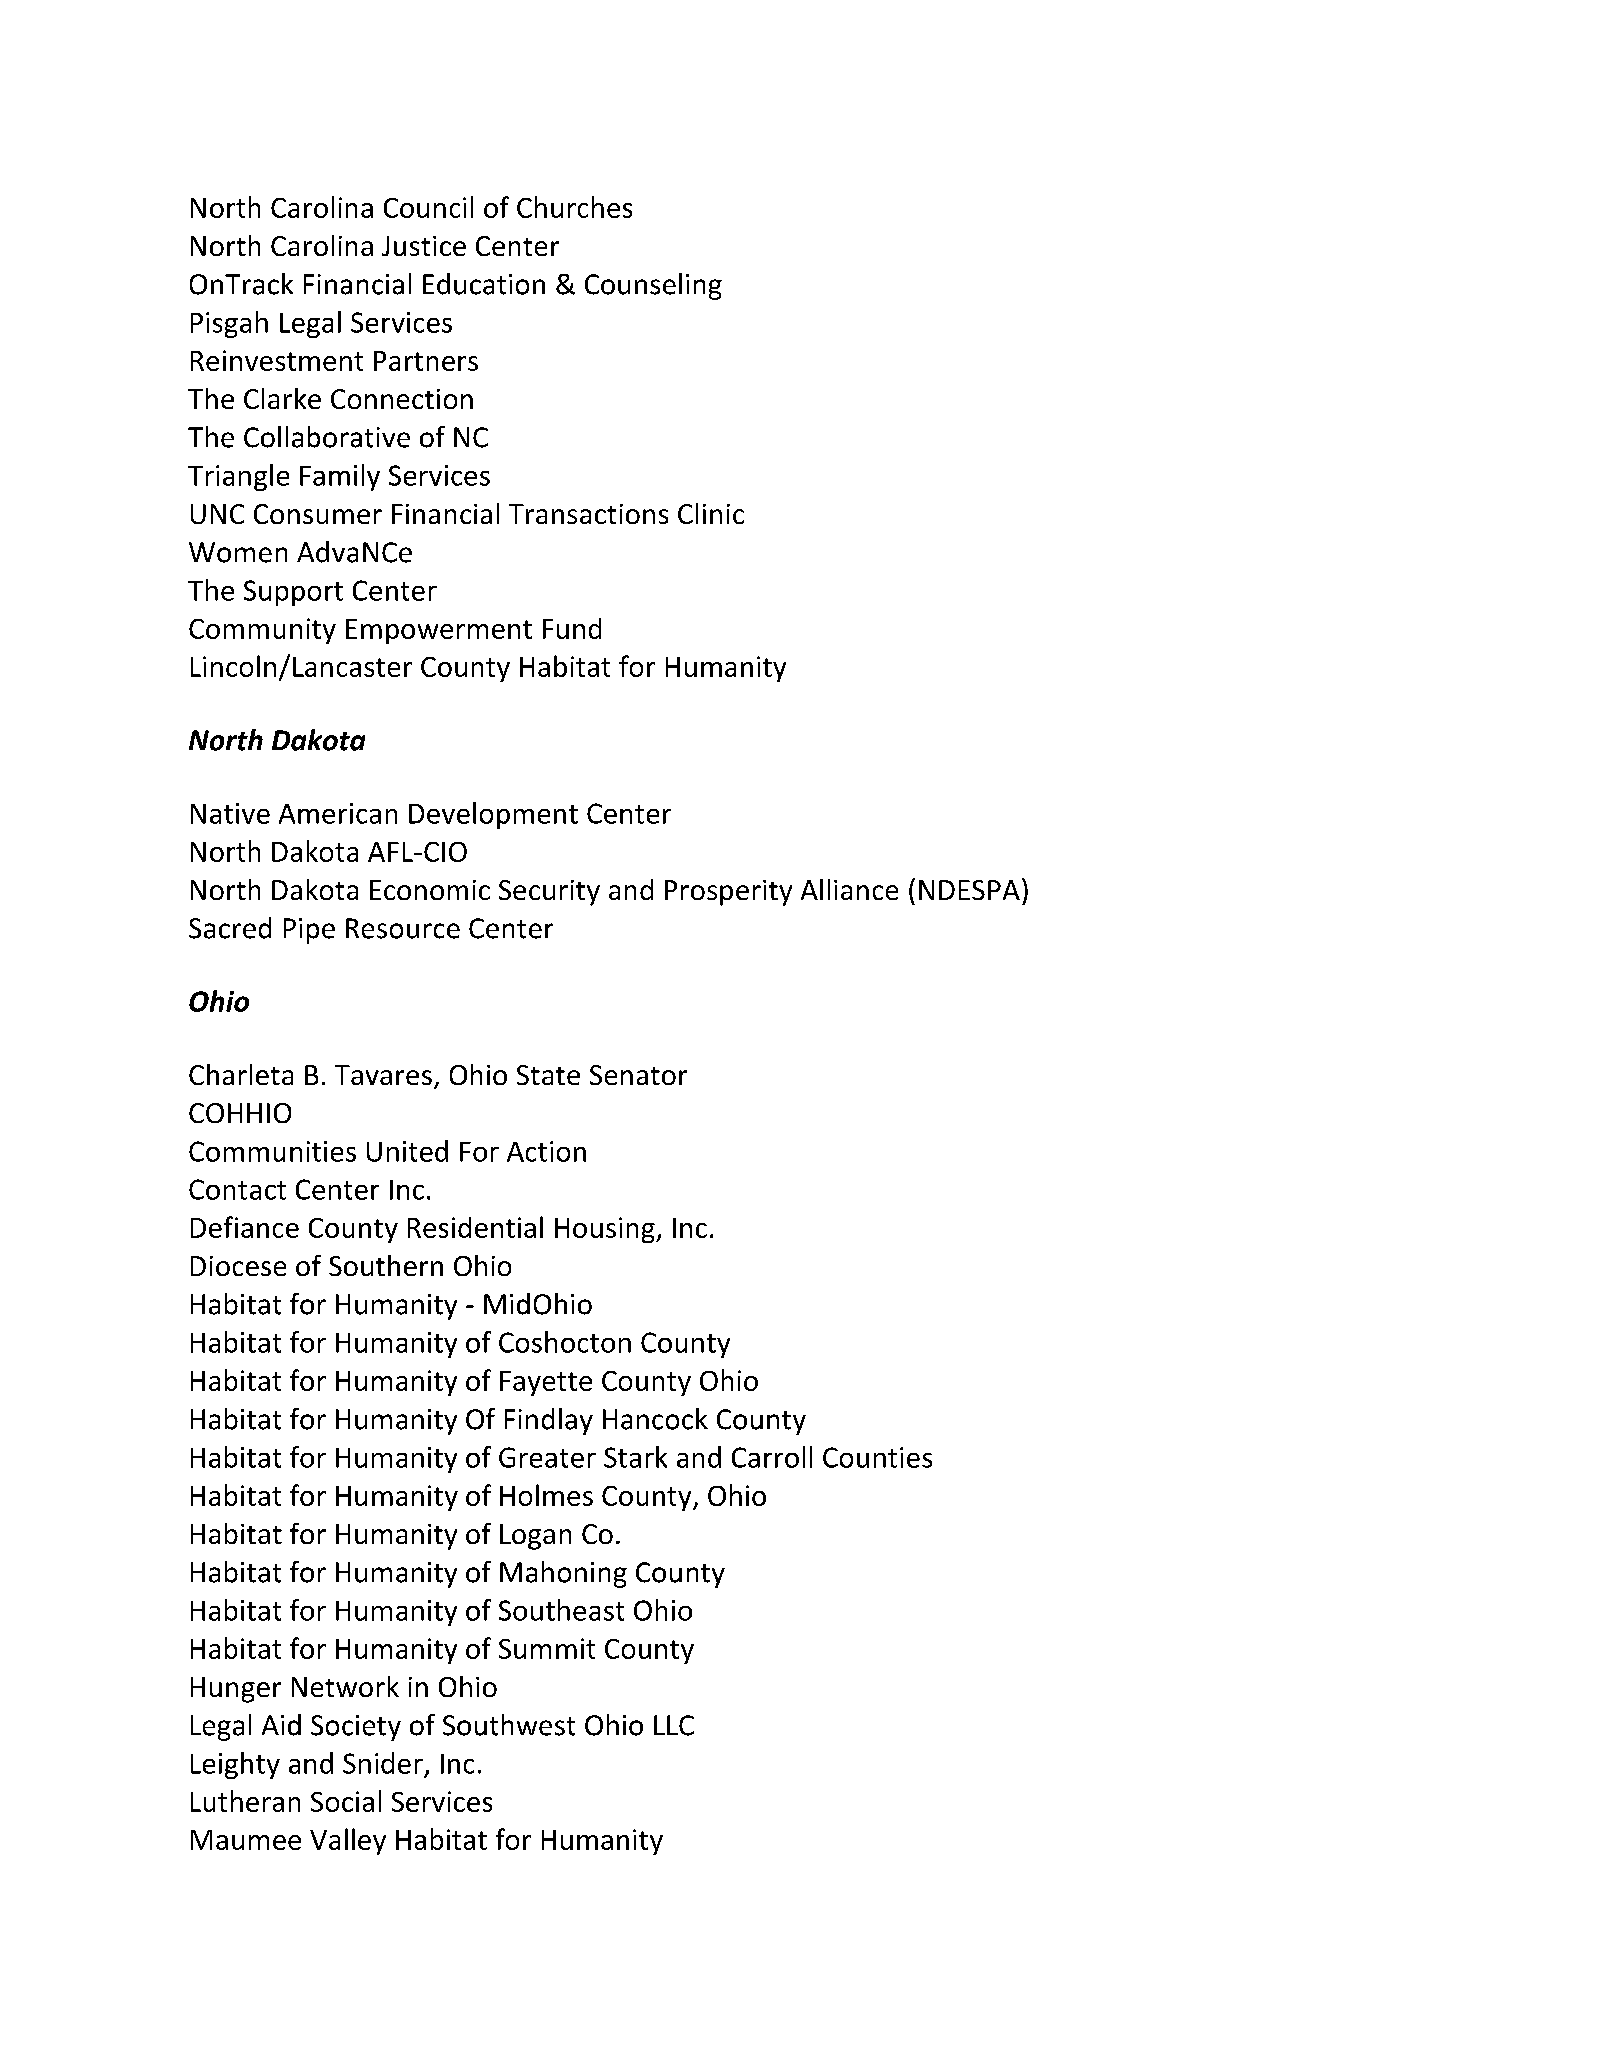 The height and width of the screenshot is (2068, 1598). I want to click on Social, so click(346, 1801).
